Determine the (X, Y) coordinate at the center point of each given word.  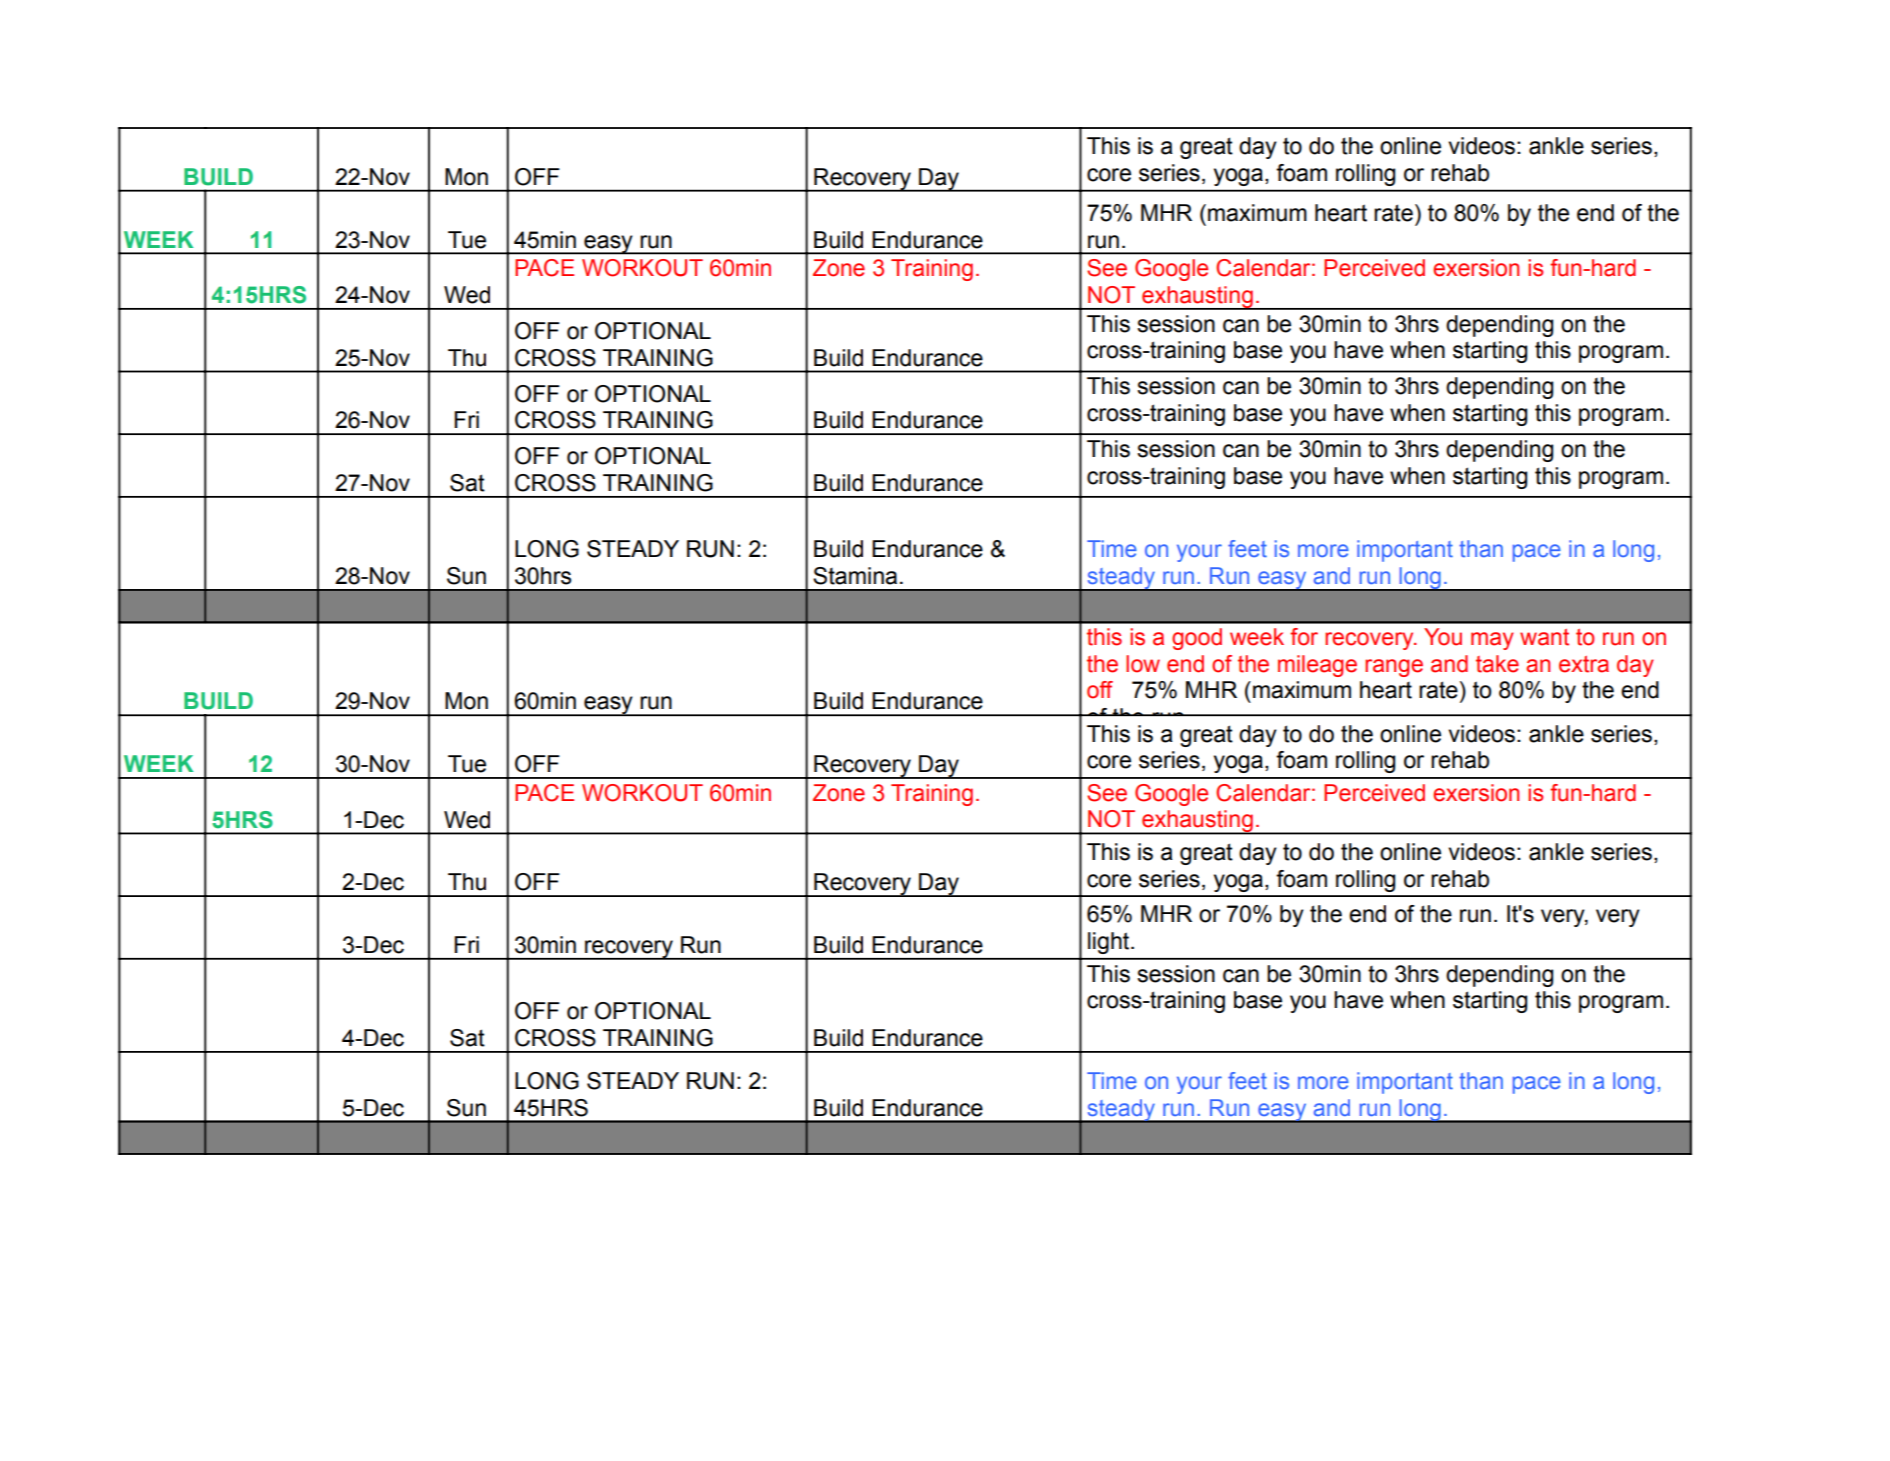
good (1197, 639)
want (1544, 637)
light (1110, 943)
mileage (1317, 666)
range (1394, 668)
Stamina (855, 576)
